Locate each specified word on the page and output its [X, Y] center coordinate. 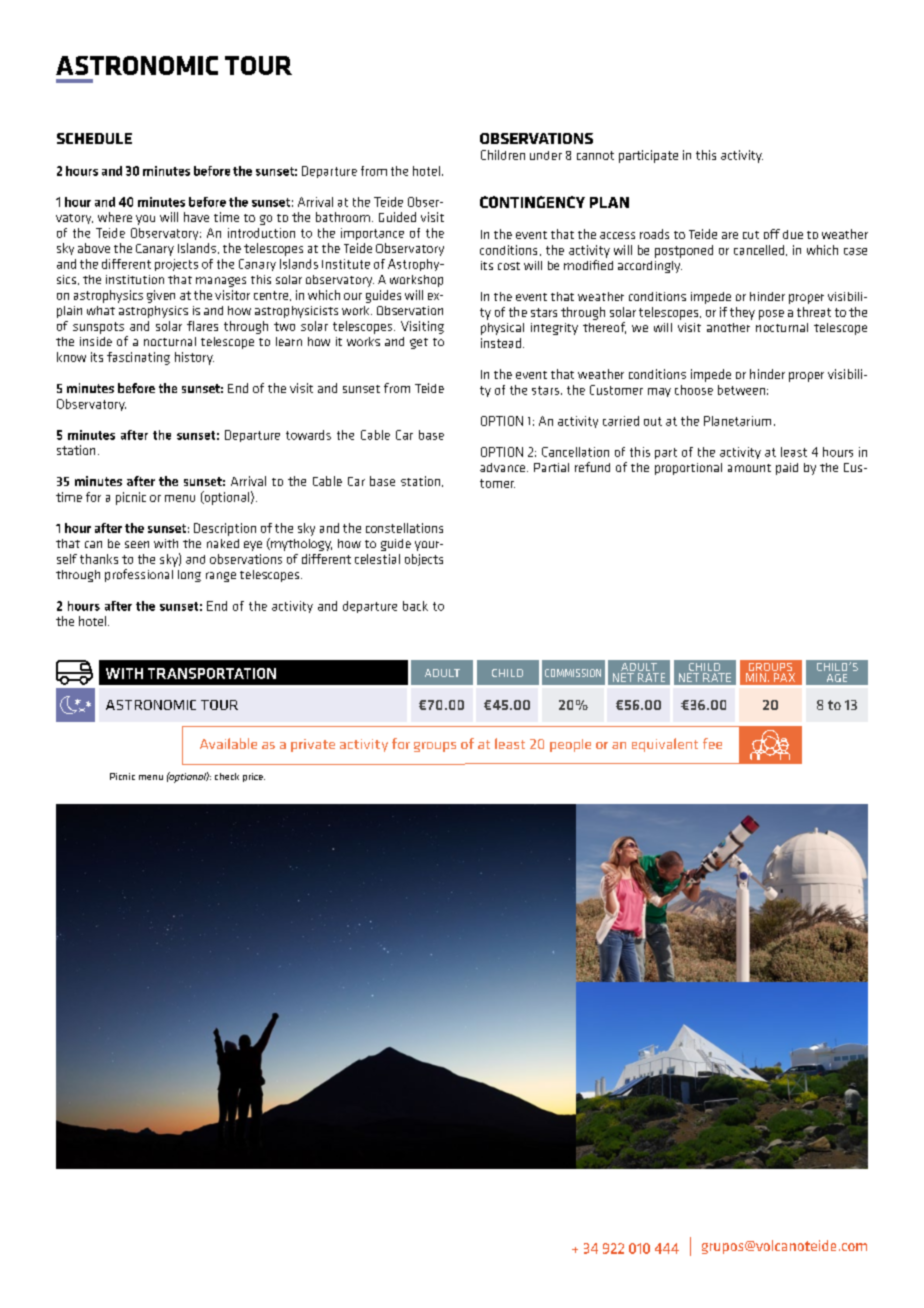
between [741, 390]
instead [501, 343]
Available [228, 743]
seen [137, 544]
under [546, 155]
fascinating [138, 358]
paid [787, 469]
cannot [595, 155]
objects [424, 560]
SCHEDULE [94, 138]
